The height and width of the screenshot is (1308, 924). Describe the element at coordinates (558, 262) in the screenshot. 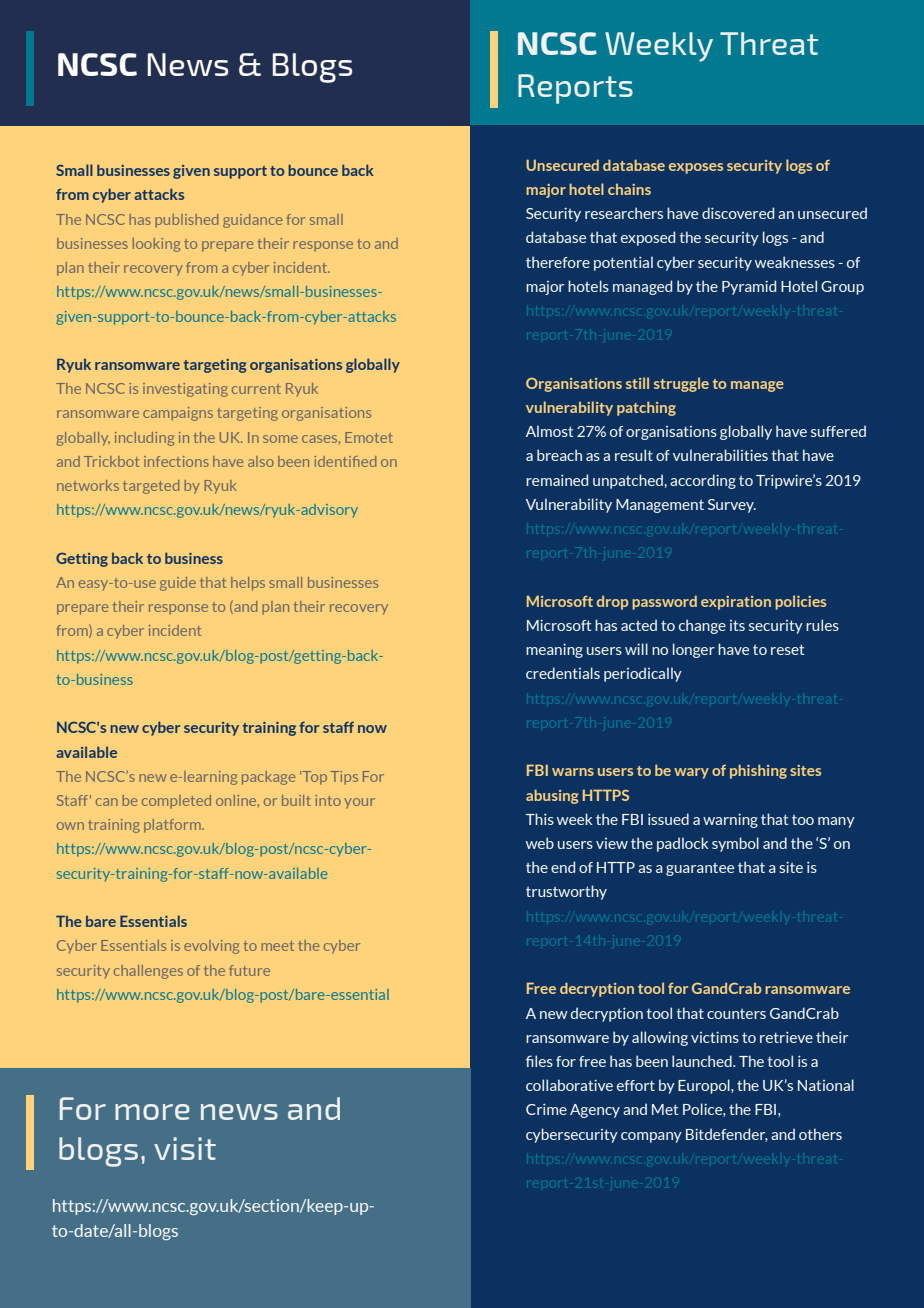

I see `therefore` at that location.
